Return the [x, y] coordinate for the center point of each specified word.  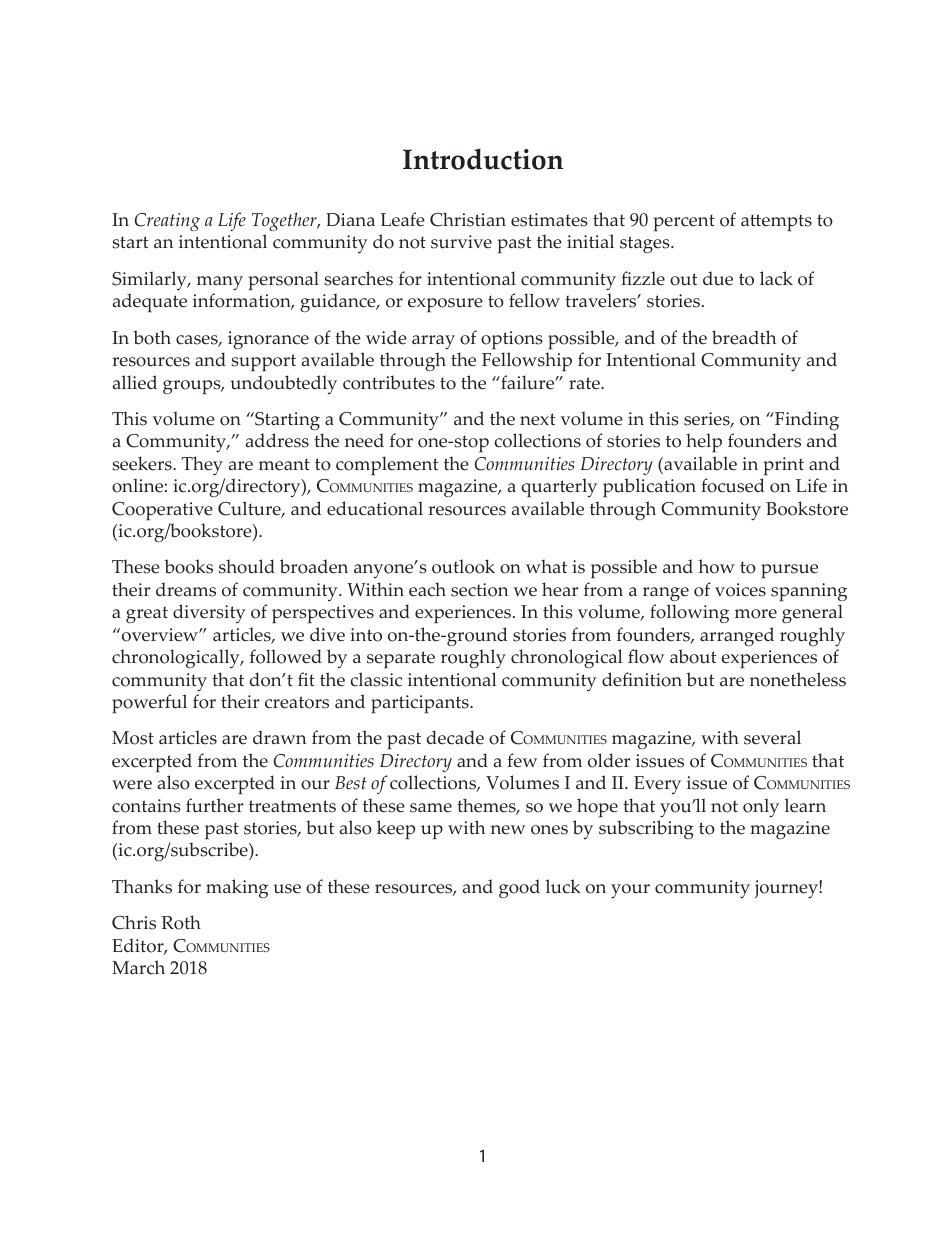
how [716, 566]
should [247, 566]
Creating [167, 222]
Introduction [483, 159]
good [519, 888]
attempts [776, 222]
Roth [181, 922]
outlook [463, 566]
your [630, 891]
